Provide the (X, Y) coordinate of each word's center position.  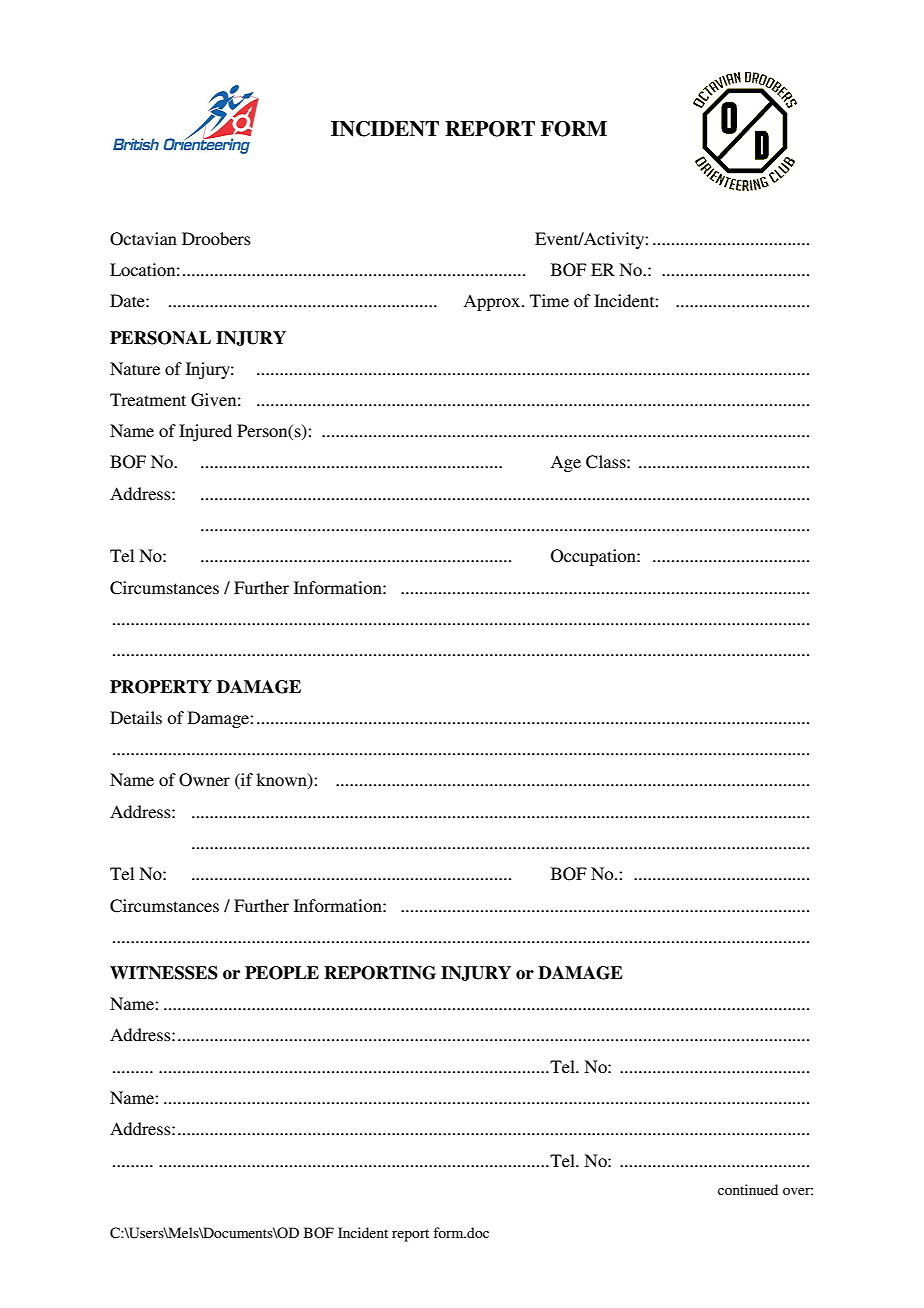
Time (549, 300)
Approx (493, 302)
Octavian (143, 239)
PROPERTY (161, 687)
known (282, 781)
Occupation (594, 557)
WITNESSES (164, 973)
